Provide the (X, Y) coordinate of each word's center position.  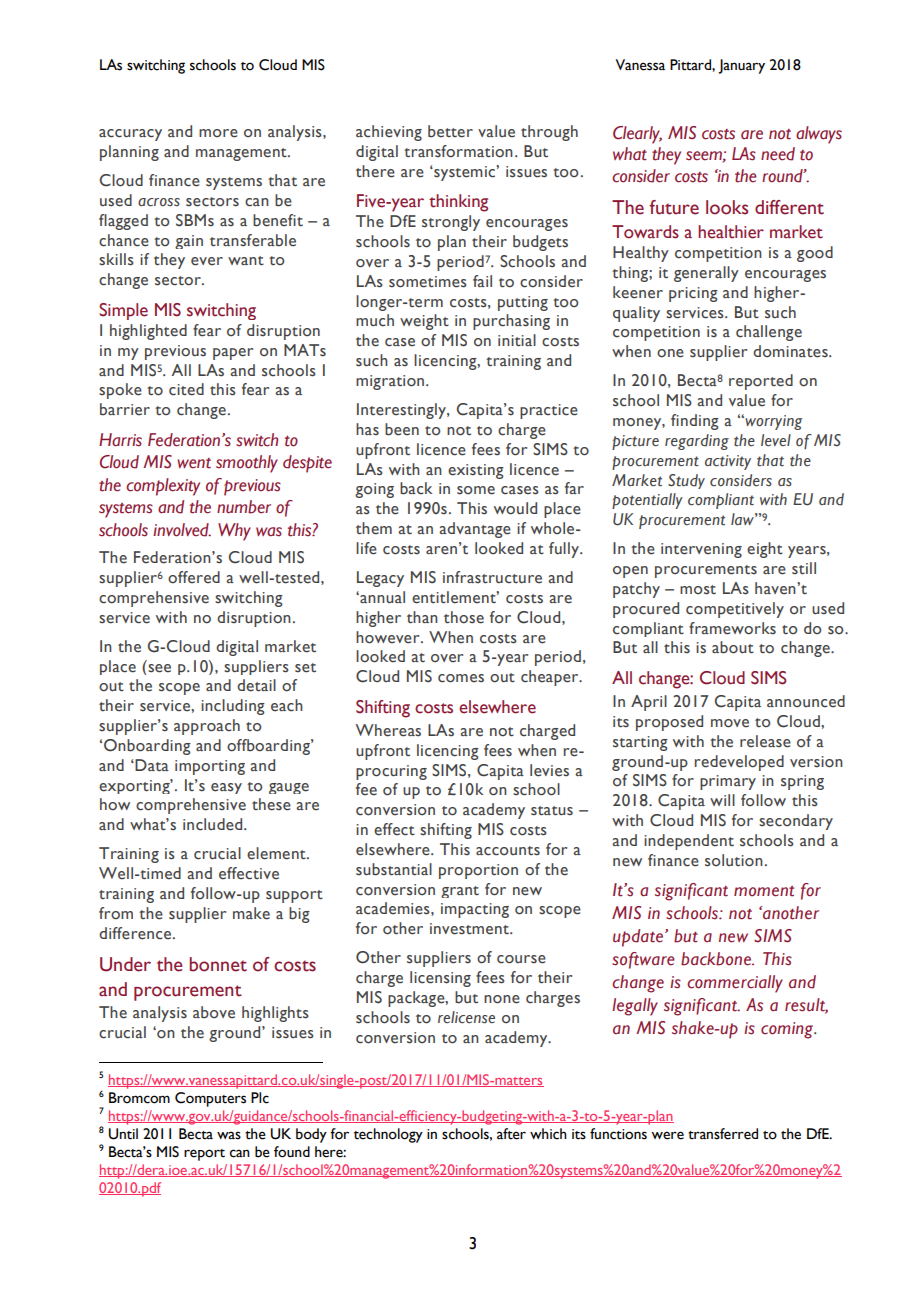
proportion (478, 871)
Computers (210, 1099)
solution (734, 860)
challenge (769, 333)
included (214, 824)
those (464, 617)
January (741, 66)
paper (233, 354)
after (511, 1134)
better (450, 131)
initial (517, 340)
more (218, 133)
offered (194, 577)
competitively (735, 610)
